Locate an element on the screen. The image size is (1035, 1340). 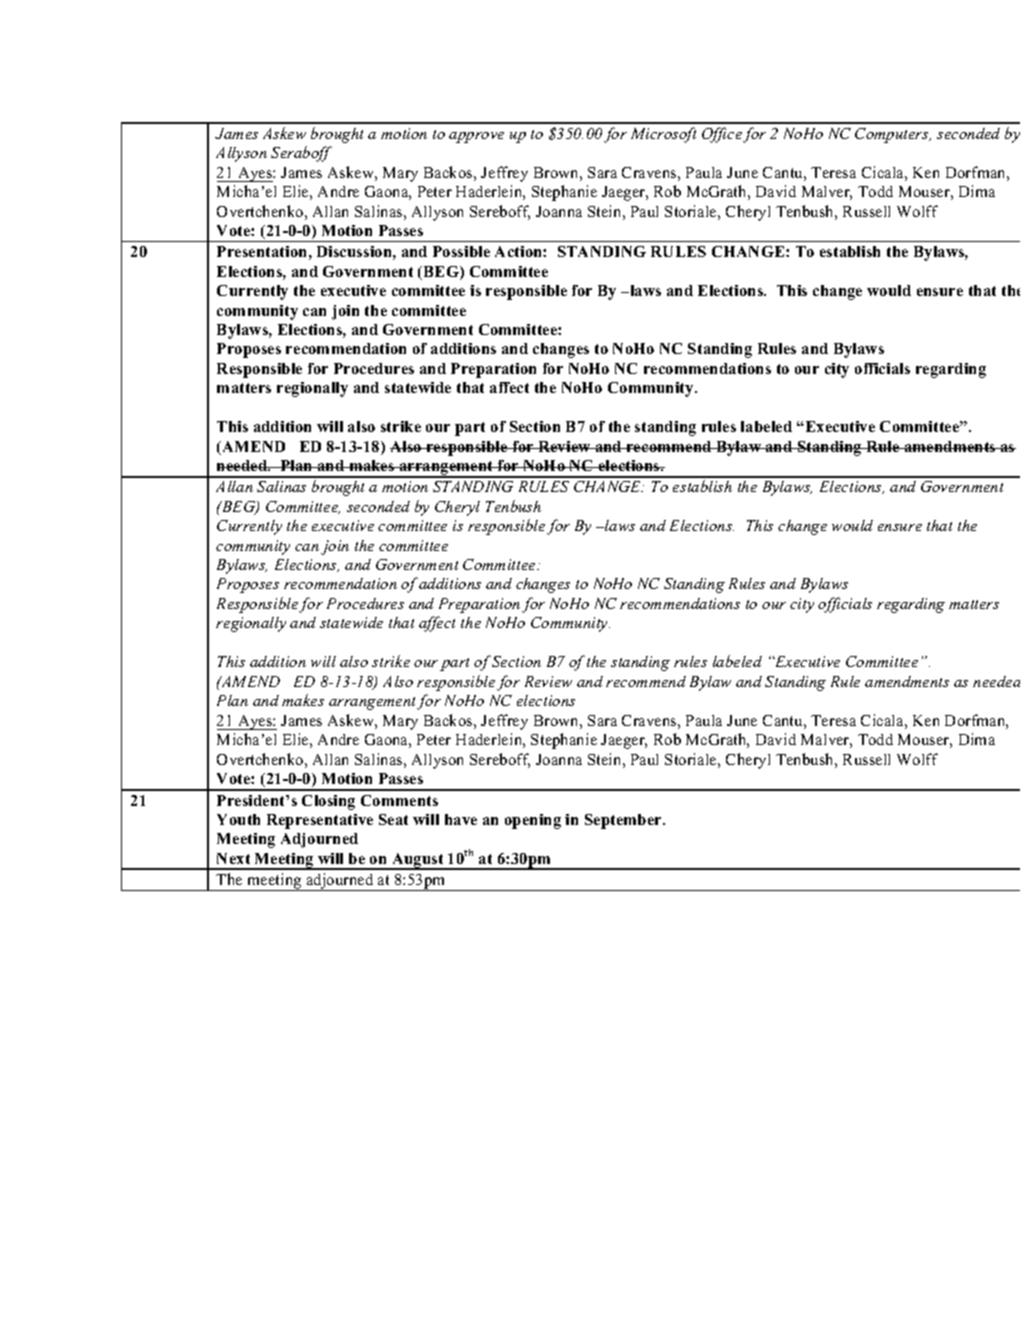
Possible is located at coordinates (461, 251).
